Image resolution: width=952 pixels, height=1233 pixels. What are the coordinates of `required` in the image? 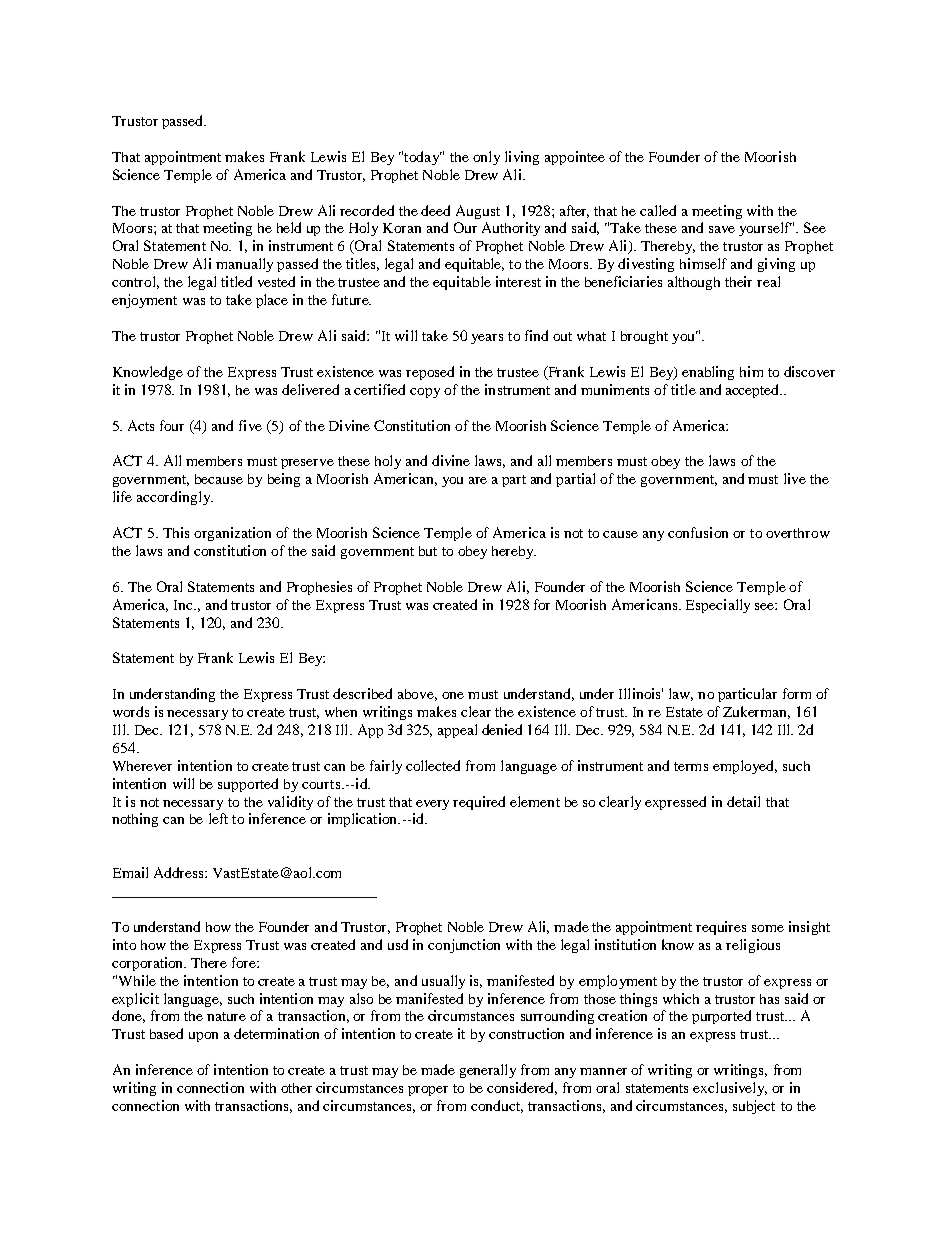 It's located at (479, 803).
